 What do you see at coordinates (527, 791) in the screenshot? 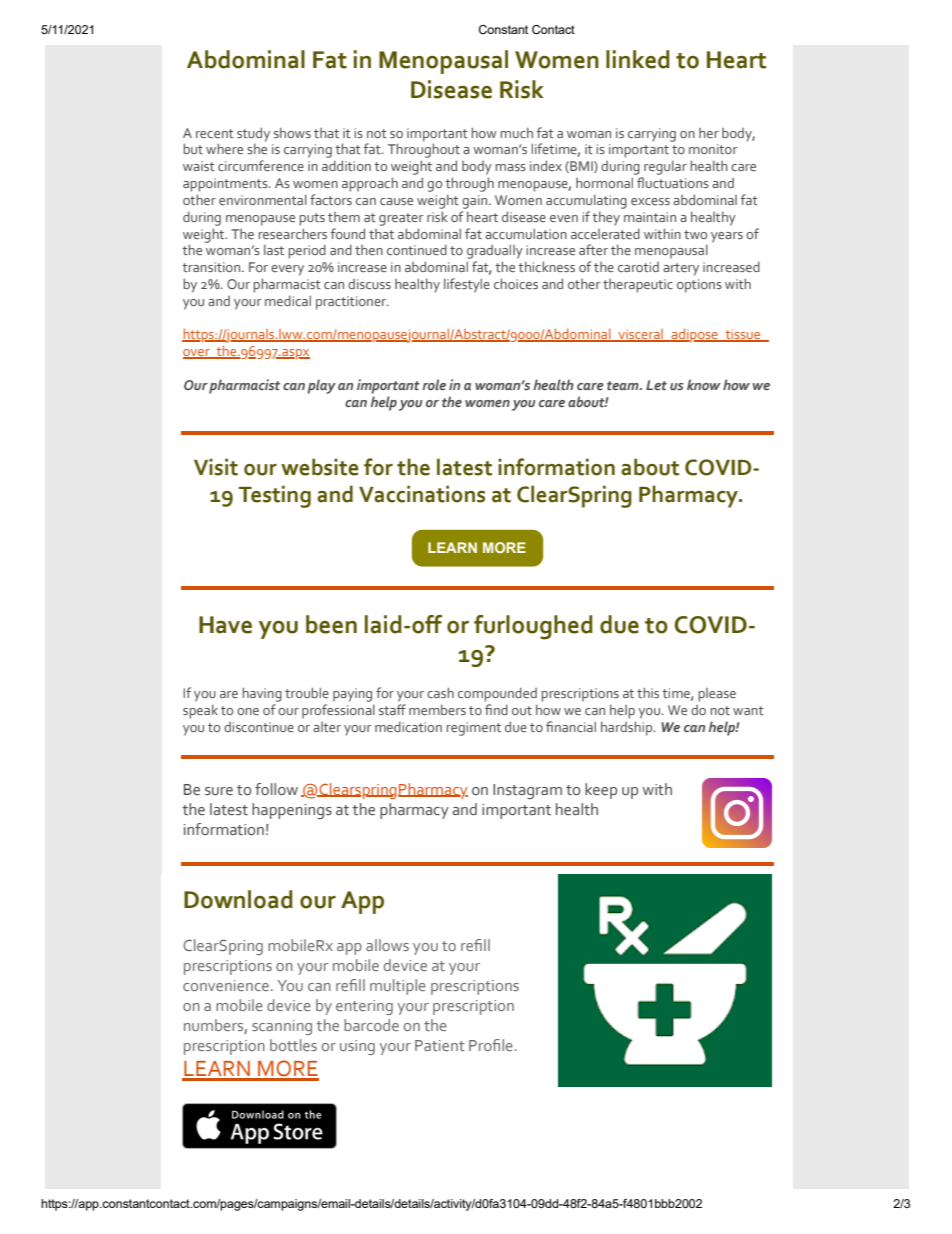
I see `Instagram` at bounding box center [527, 791].
